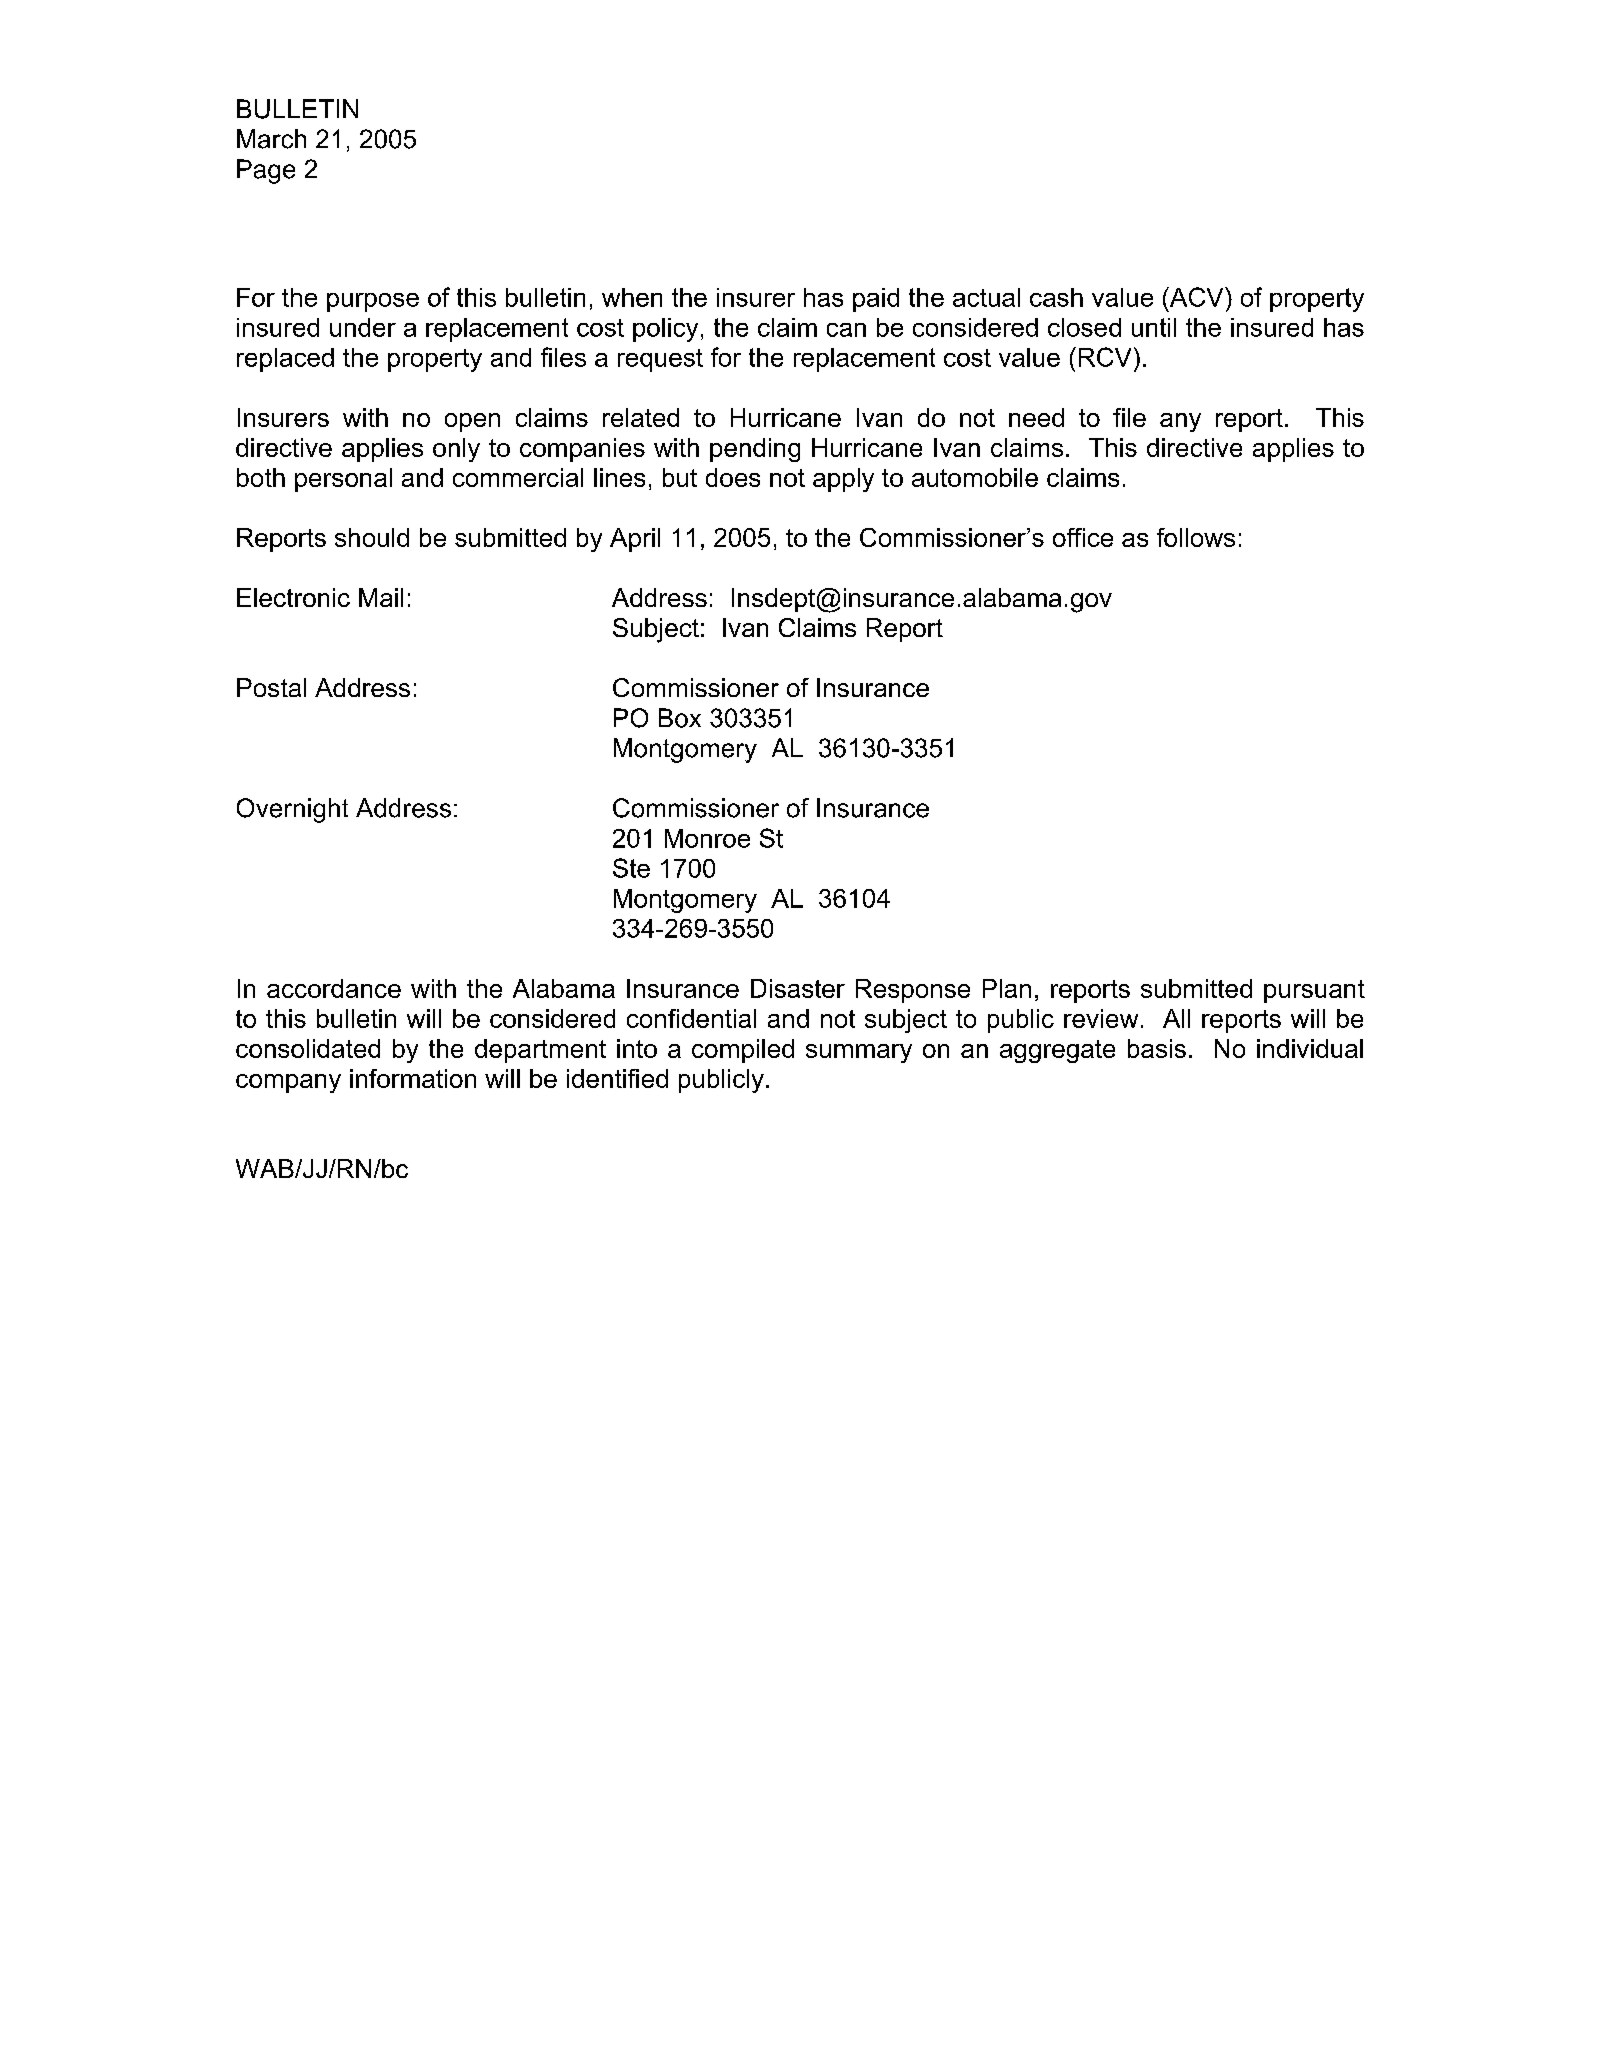 Image resolution: width=1600 pixels, height=2070 pixels. I want to click on Page, so click(266, 171).
